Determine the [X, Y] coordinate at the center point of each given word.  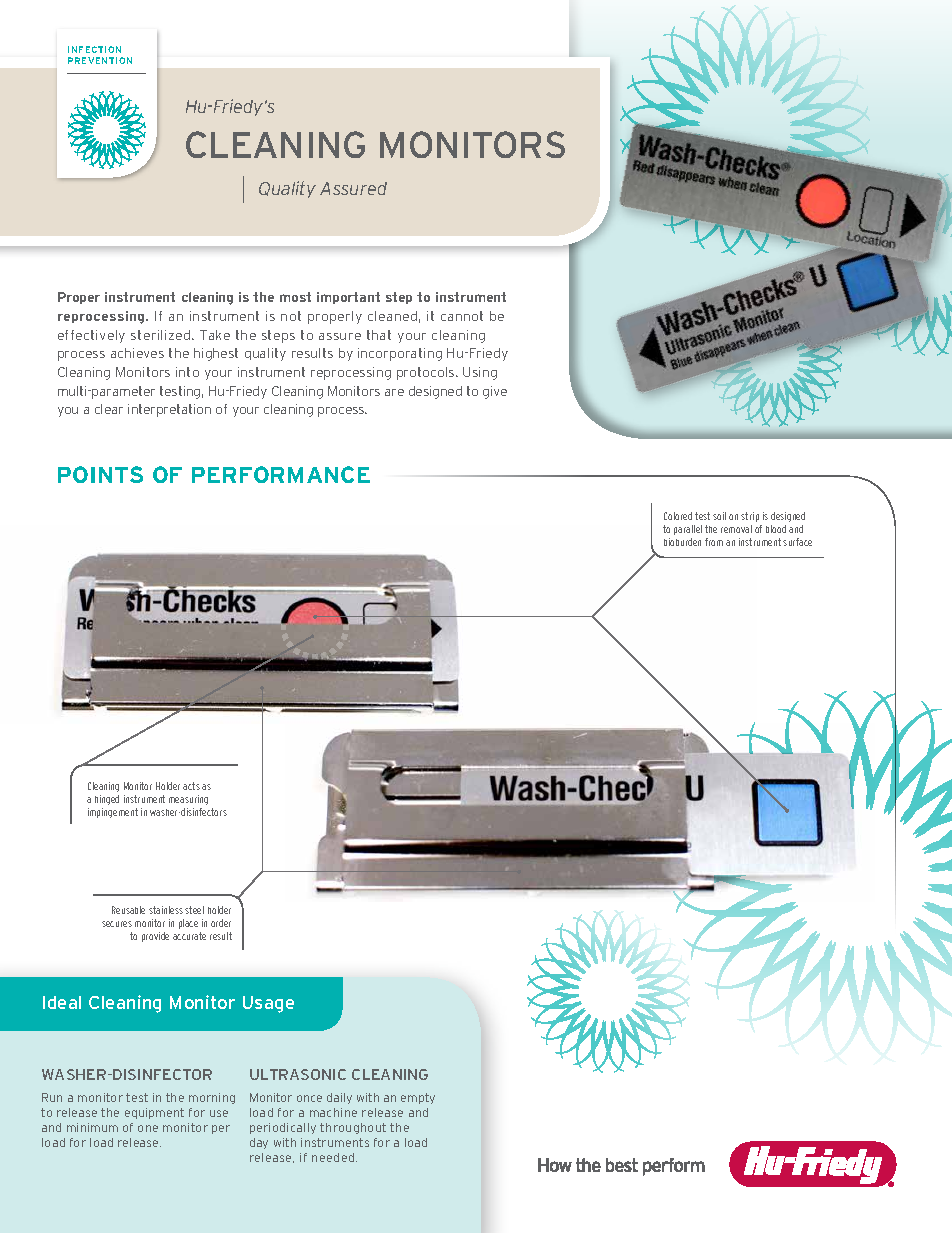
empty [418, 1098]
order [221, 923]
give [495, 392]
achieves [137, 353]
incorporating [400, 354]
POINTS [100, 474]
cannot [462, 316]
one [148, 1128]
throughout [353, 1128]
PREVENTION [100, 60]
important [348, 298]
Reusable [128, 910]
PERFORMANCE [281, 474]
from [714, 542]
